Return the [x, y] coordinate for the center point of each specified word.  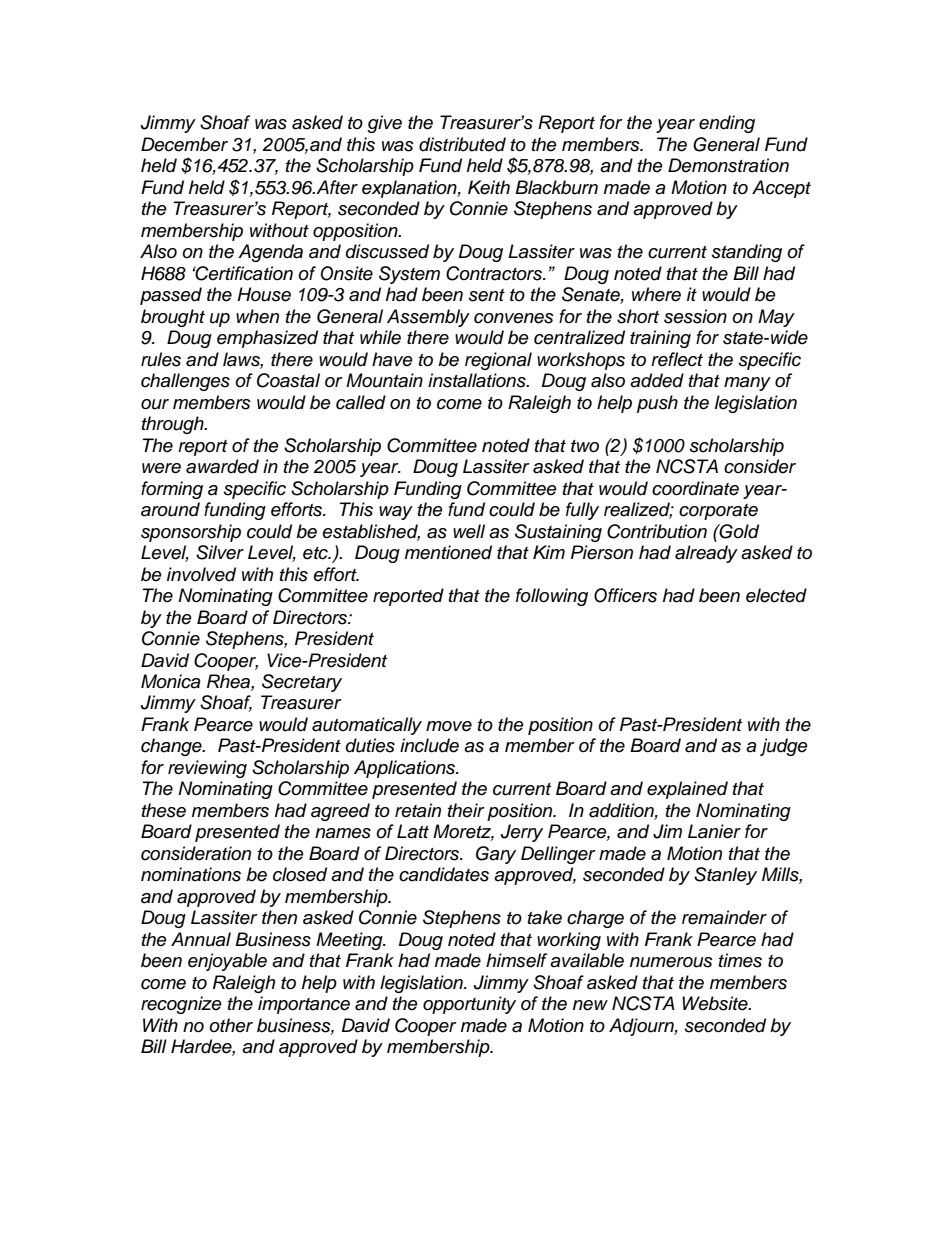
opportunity [469, 1005]
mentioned [448, 552]
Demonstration [728, 165]
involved [201, 574]
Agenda [270, 253]
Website [716, 1003]
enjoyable [227, 962]
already [706, 554]
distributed [462, 144]
